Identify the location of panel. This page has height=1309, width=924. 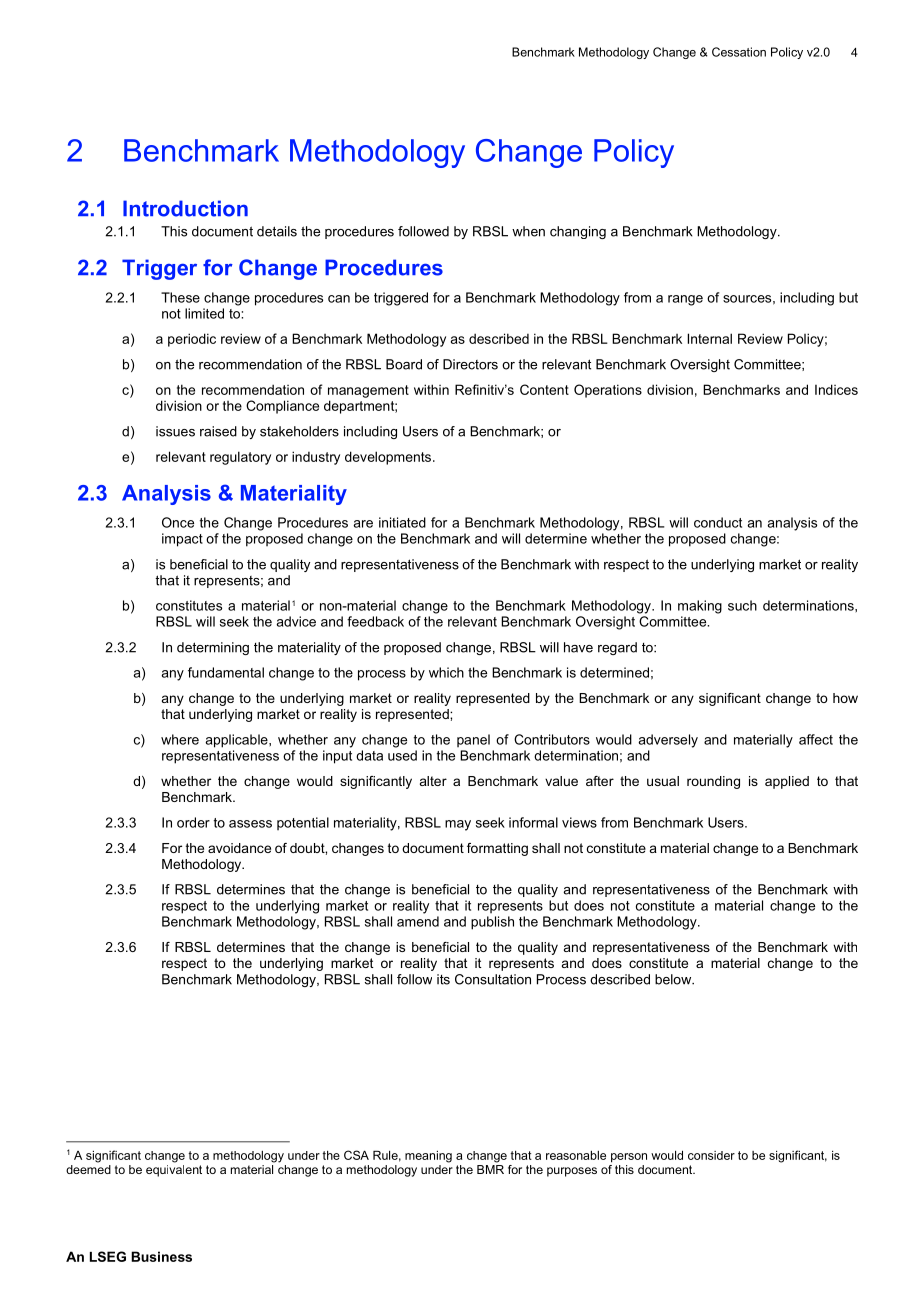
(473, 740).
